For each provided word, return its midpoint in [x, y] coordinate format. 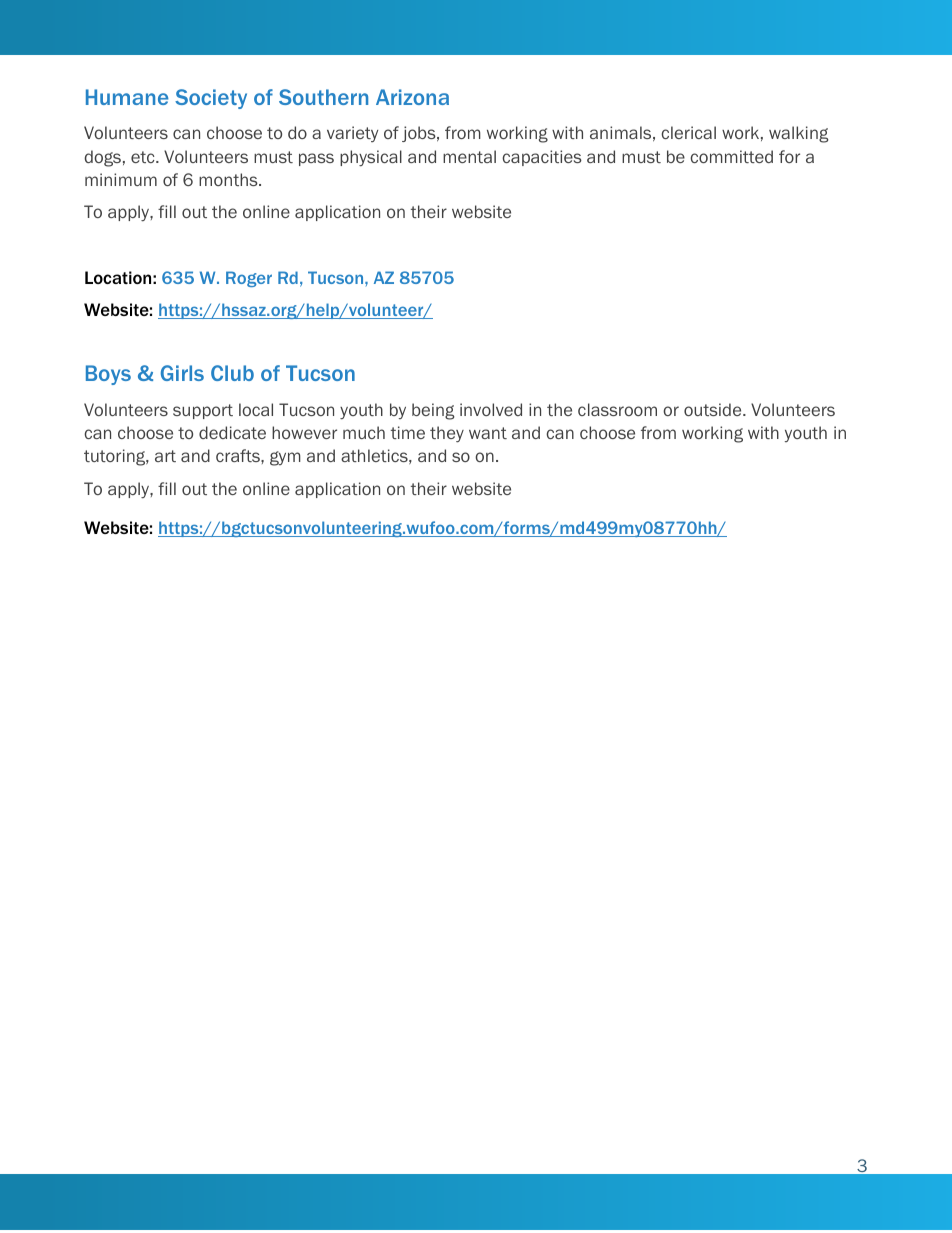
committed [731, 156]
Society [211, 99]
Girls [182, 373]
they [447, 434]
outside [714, 409]
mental [469, 156]
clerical [688, 132]
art [165, 456]
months [229, 179]
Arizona [412, 97]
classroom [617, 409]
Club [232, 373]
